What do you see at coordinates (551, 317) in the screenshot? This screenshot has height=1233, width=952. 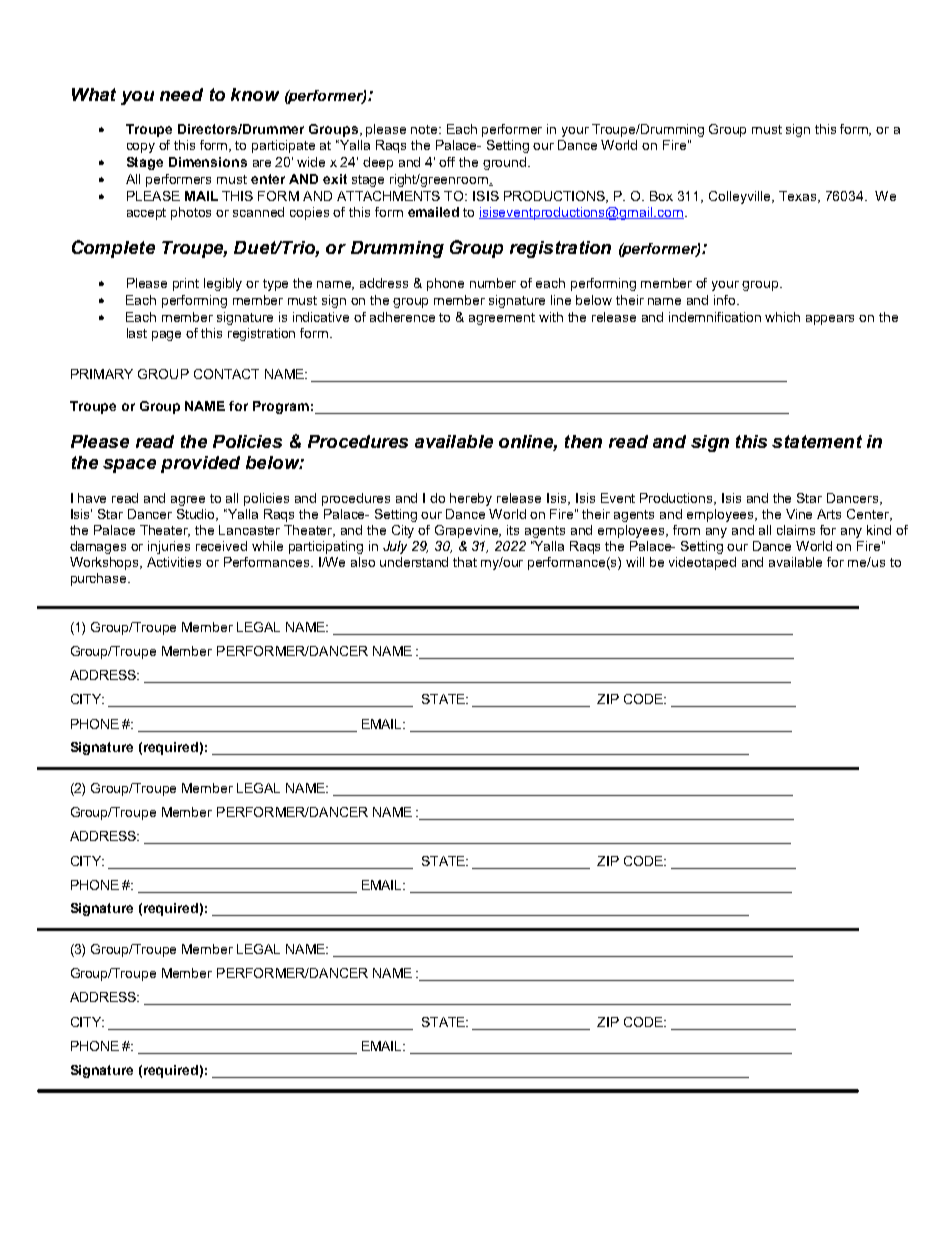 I see `with` at bounding box center [551, 317].
